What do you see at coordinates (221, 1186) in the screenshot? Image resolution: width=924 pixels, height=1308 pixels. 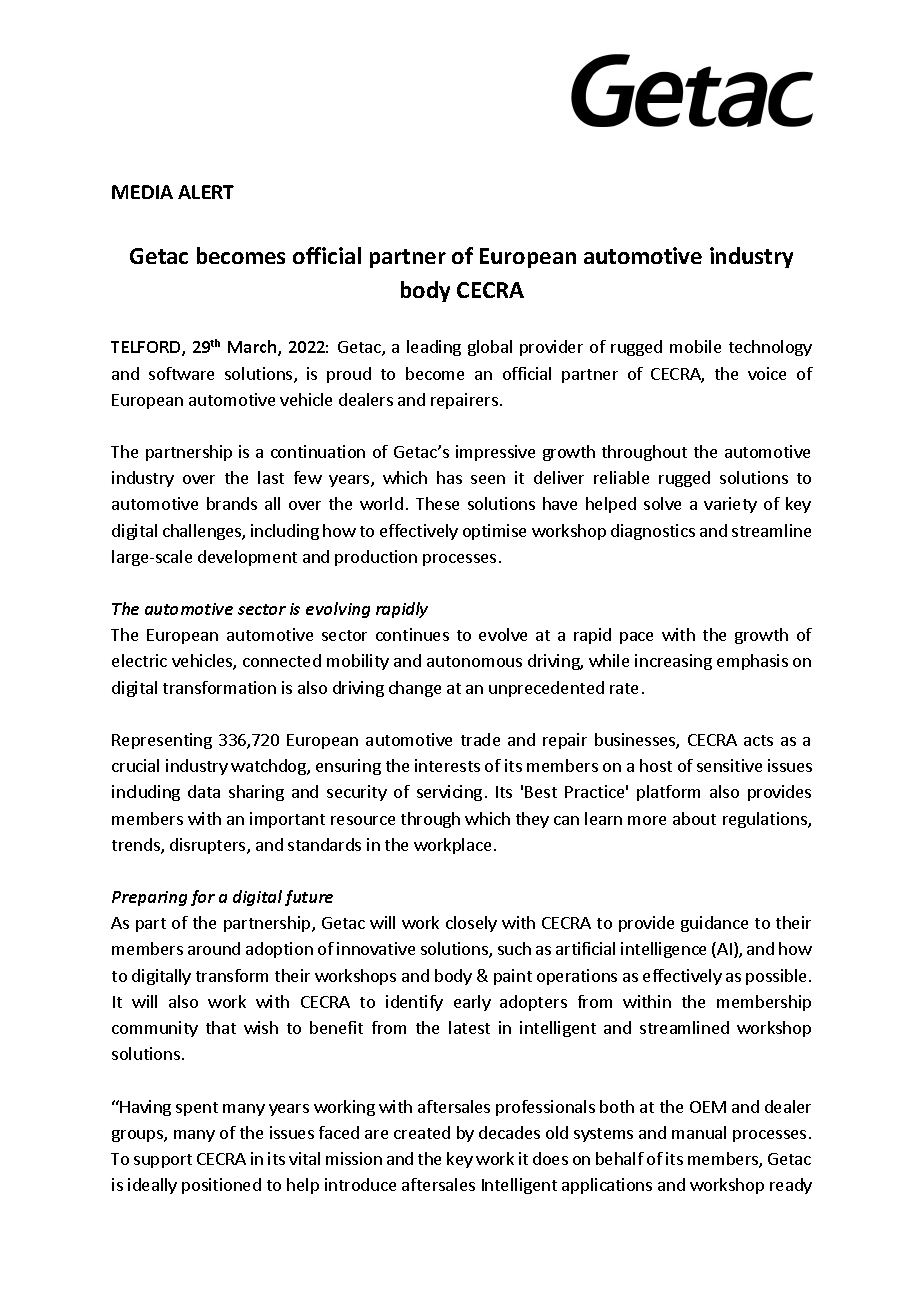 I see `positioned` at bounding box center [221, 1186].
